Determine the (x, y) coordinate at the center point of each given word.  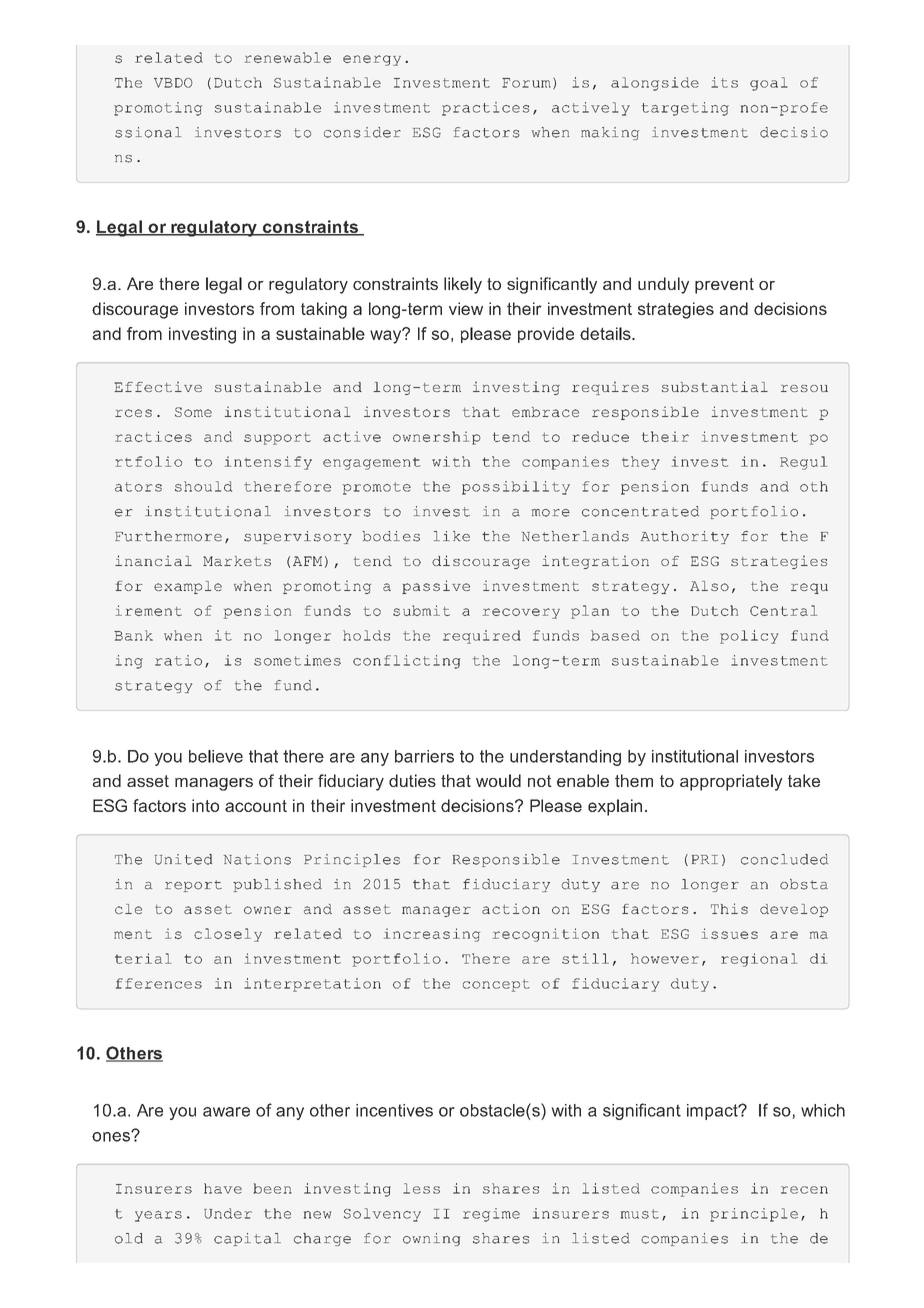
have (223, 1188)
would (498, 780)
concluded (784, 859)
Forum (526, 83)
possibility (516, 488)
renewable (288, 57)
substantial (715, 386)
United (183, 859)
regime (491, 1215)
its (724, 82)
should (203, 486)
